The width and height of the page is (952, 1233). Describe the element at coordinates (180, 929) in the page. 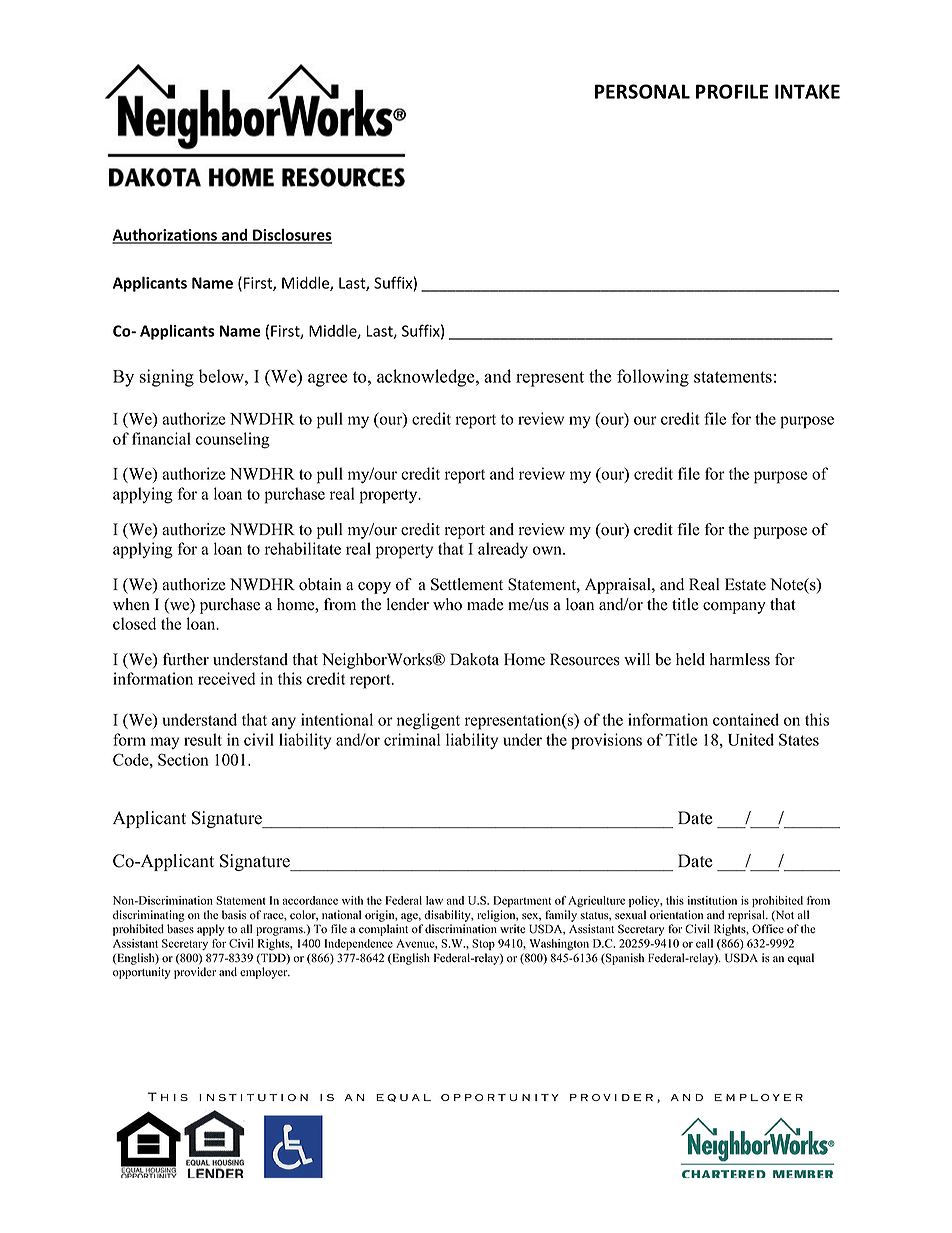

I see `bases` at that location.
